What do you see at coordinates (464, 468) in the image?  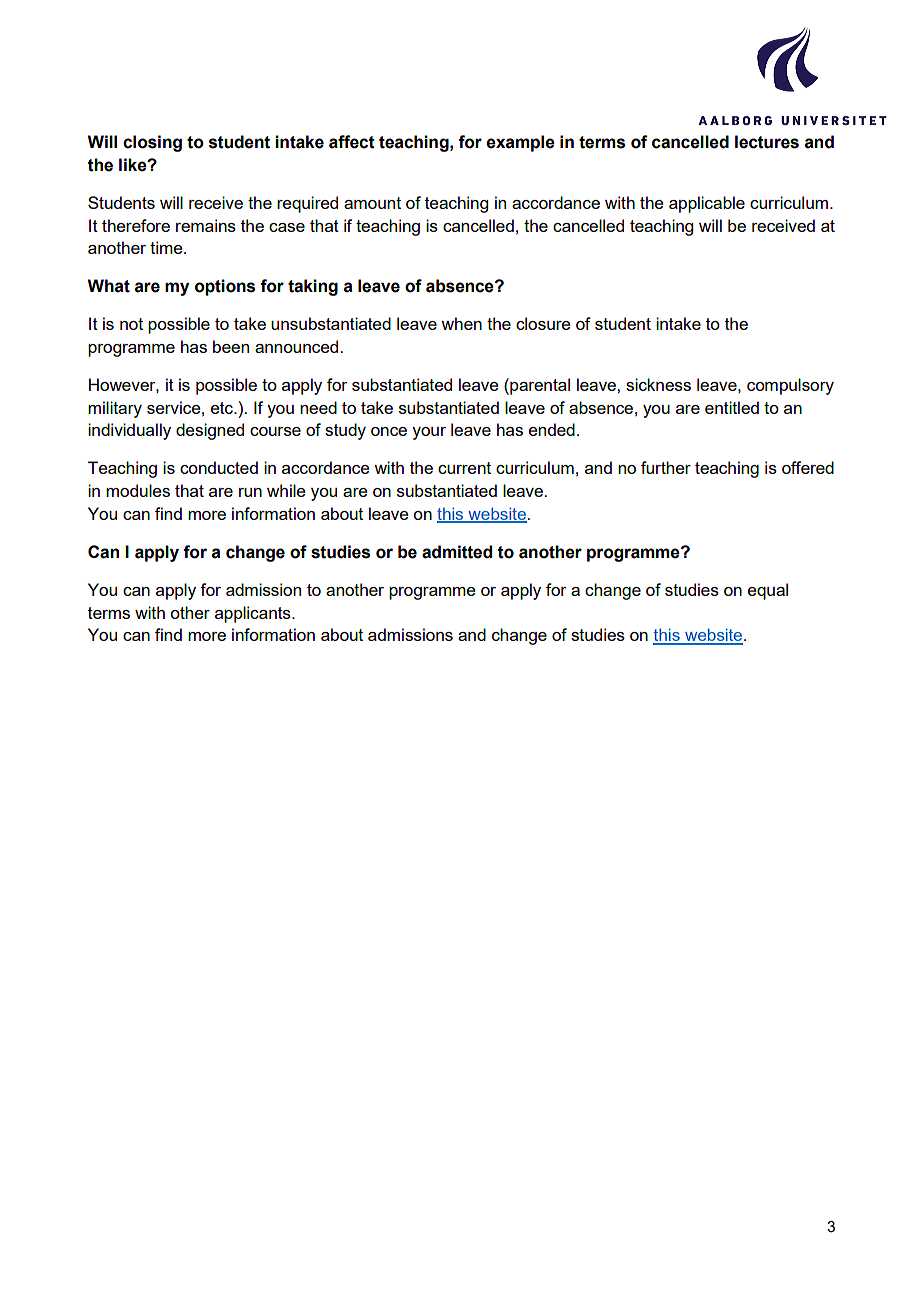 I see `current` at bounding box center [464, 468].
